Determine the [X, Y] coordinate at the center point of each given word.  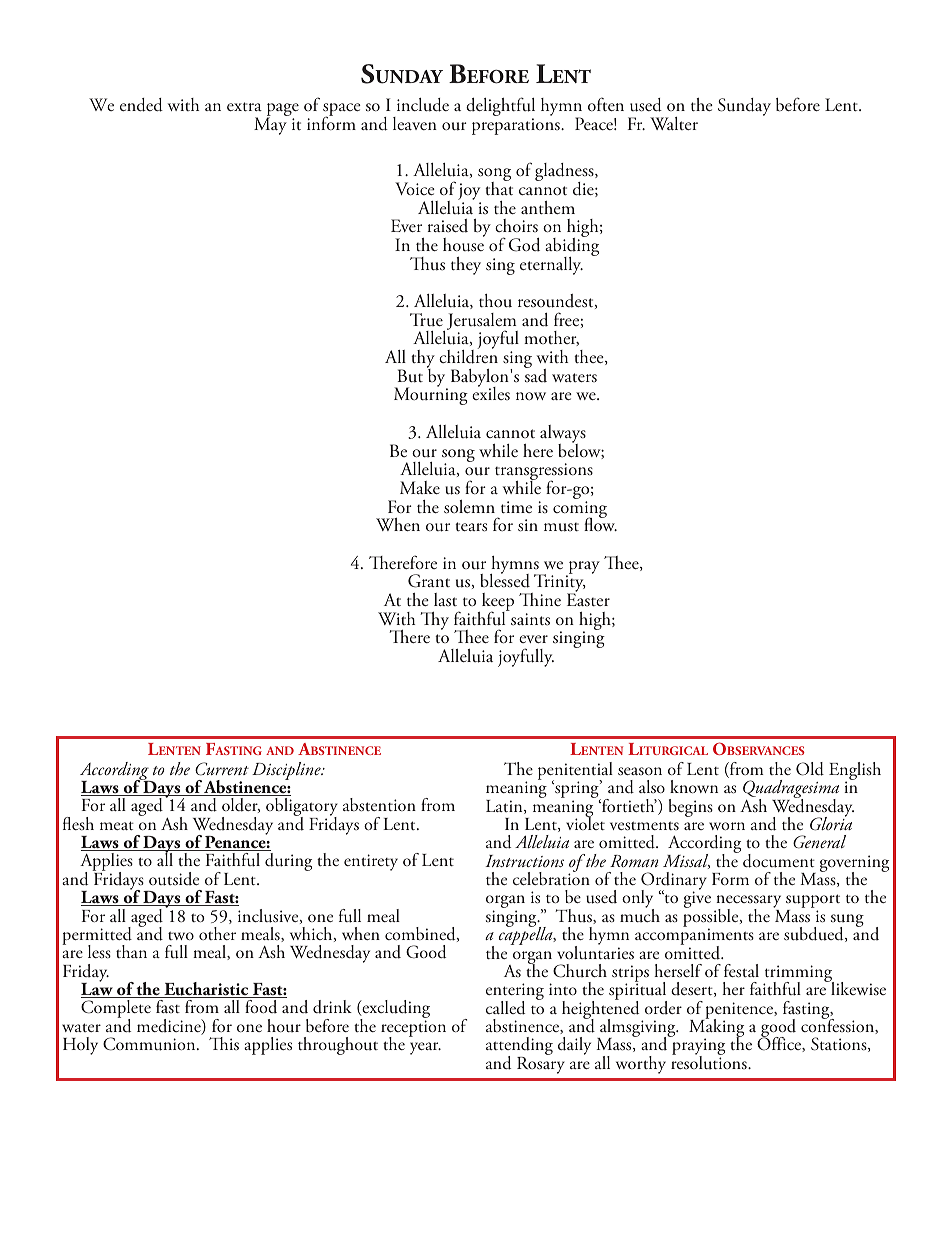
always [563, 435]
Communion [150, 1044]
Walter [674, 123]
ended [141, 105]
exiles [491, 392]
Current [222, 769]
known [694, 786]
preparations [517, 126]
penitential [575, 772]
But [410, 376]
